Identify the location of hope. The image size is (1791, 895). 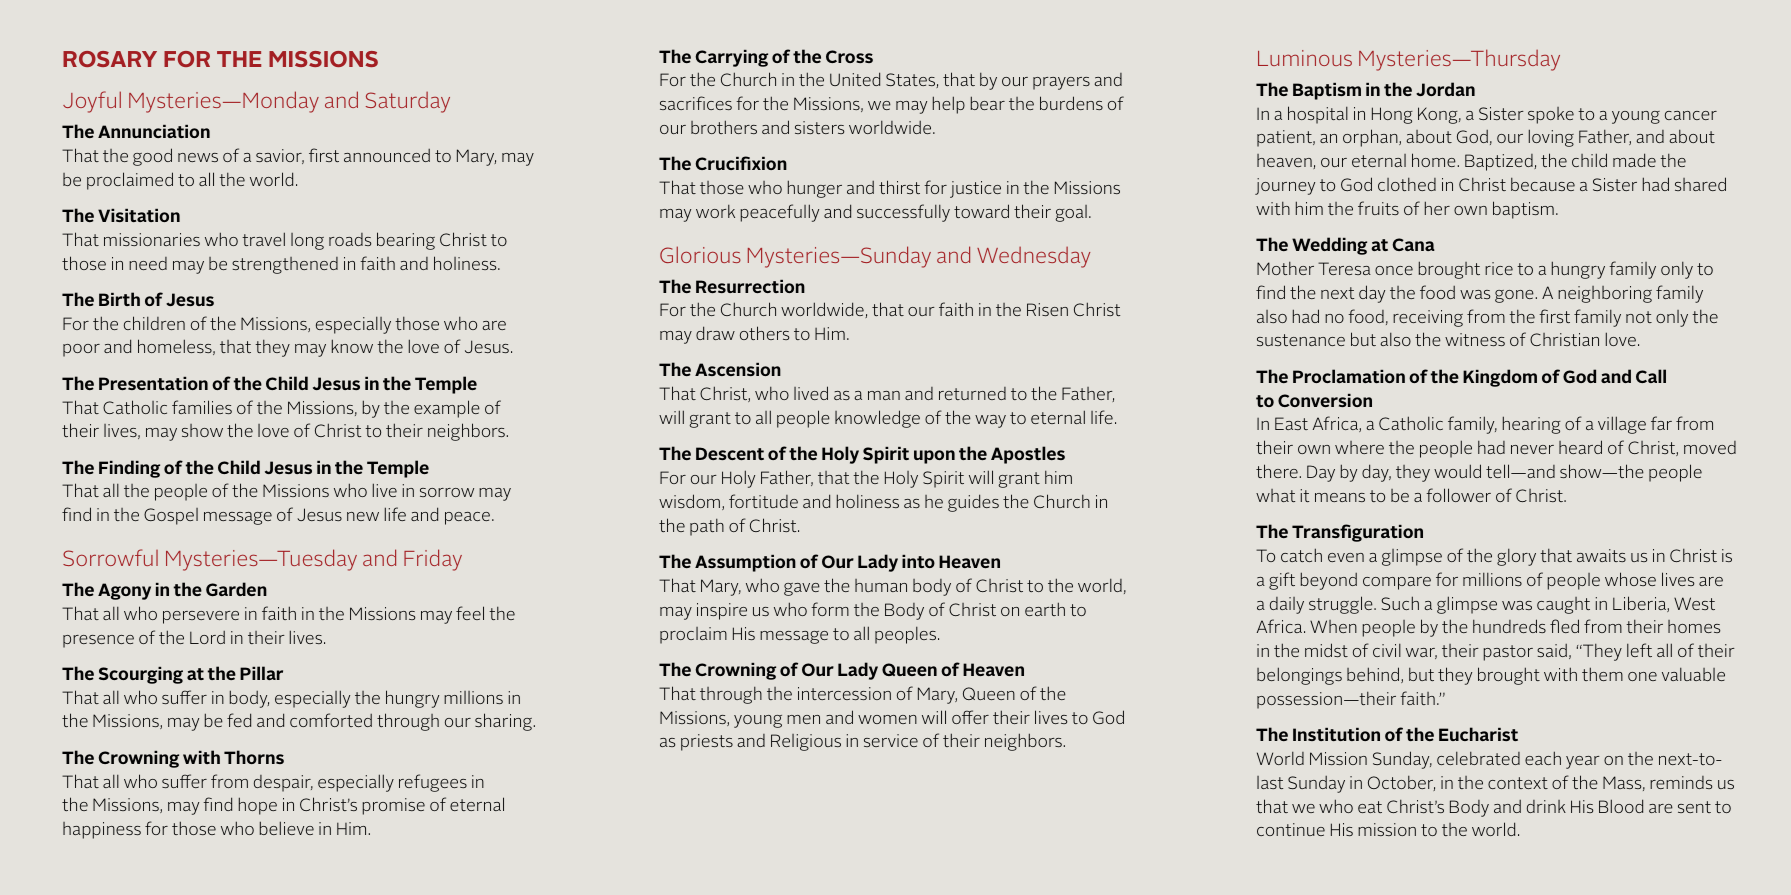
(258, 806).
